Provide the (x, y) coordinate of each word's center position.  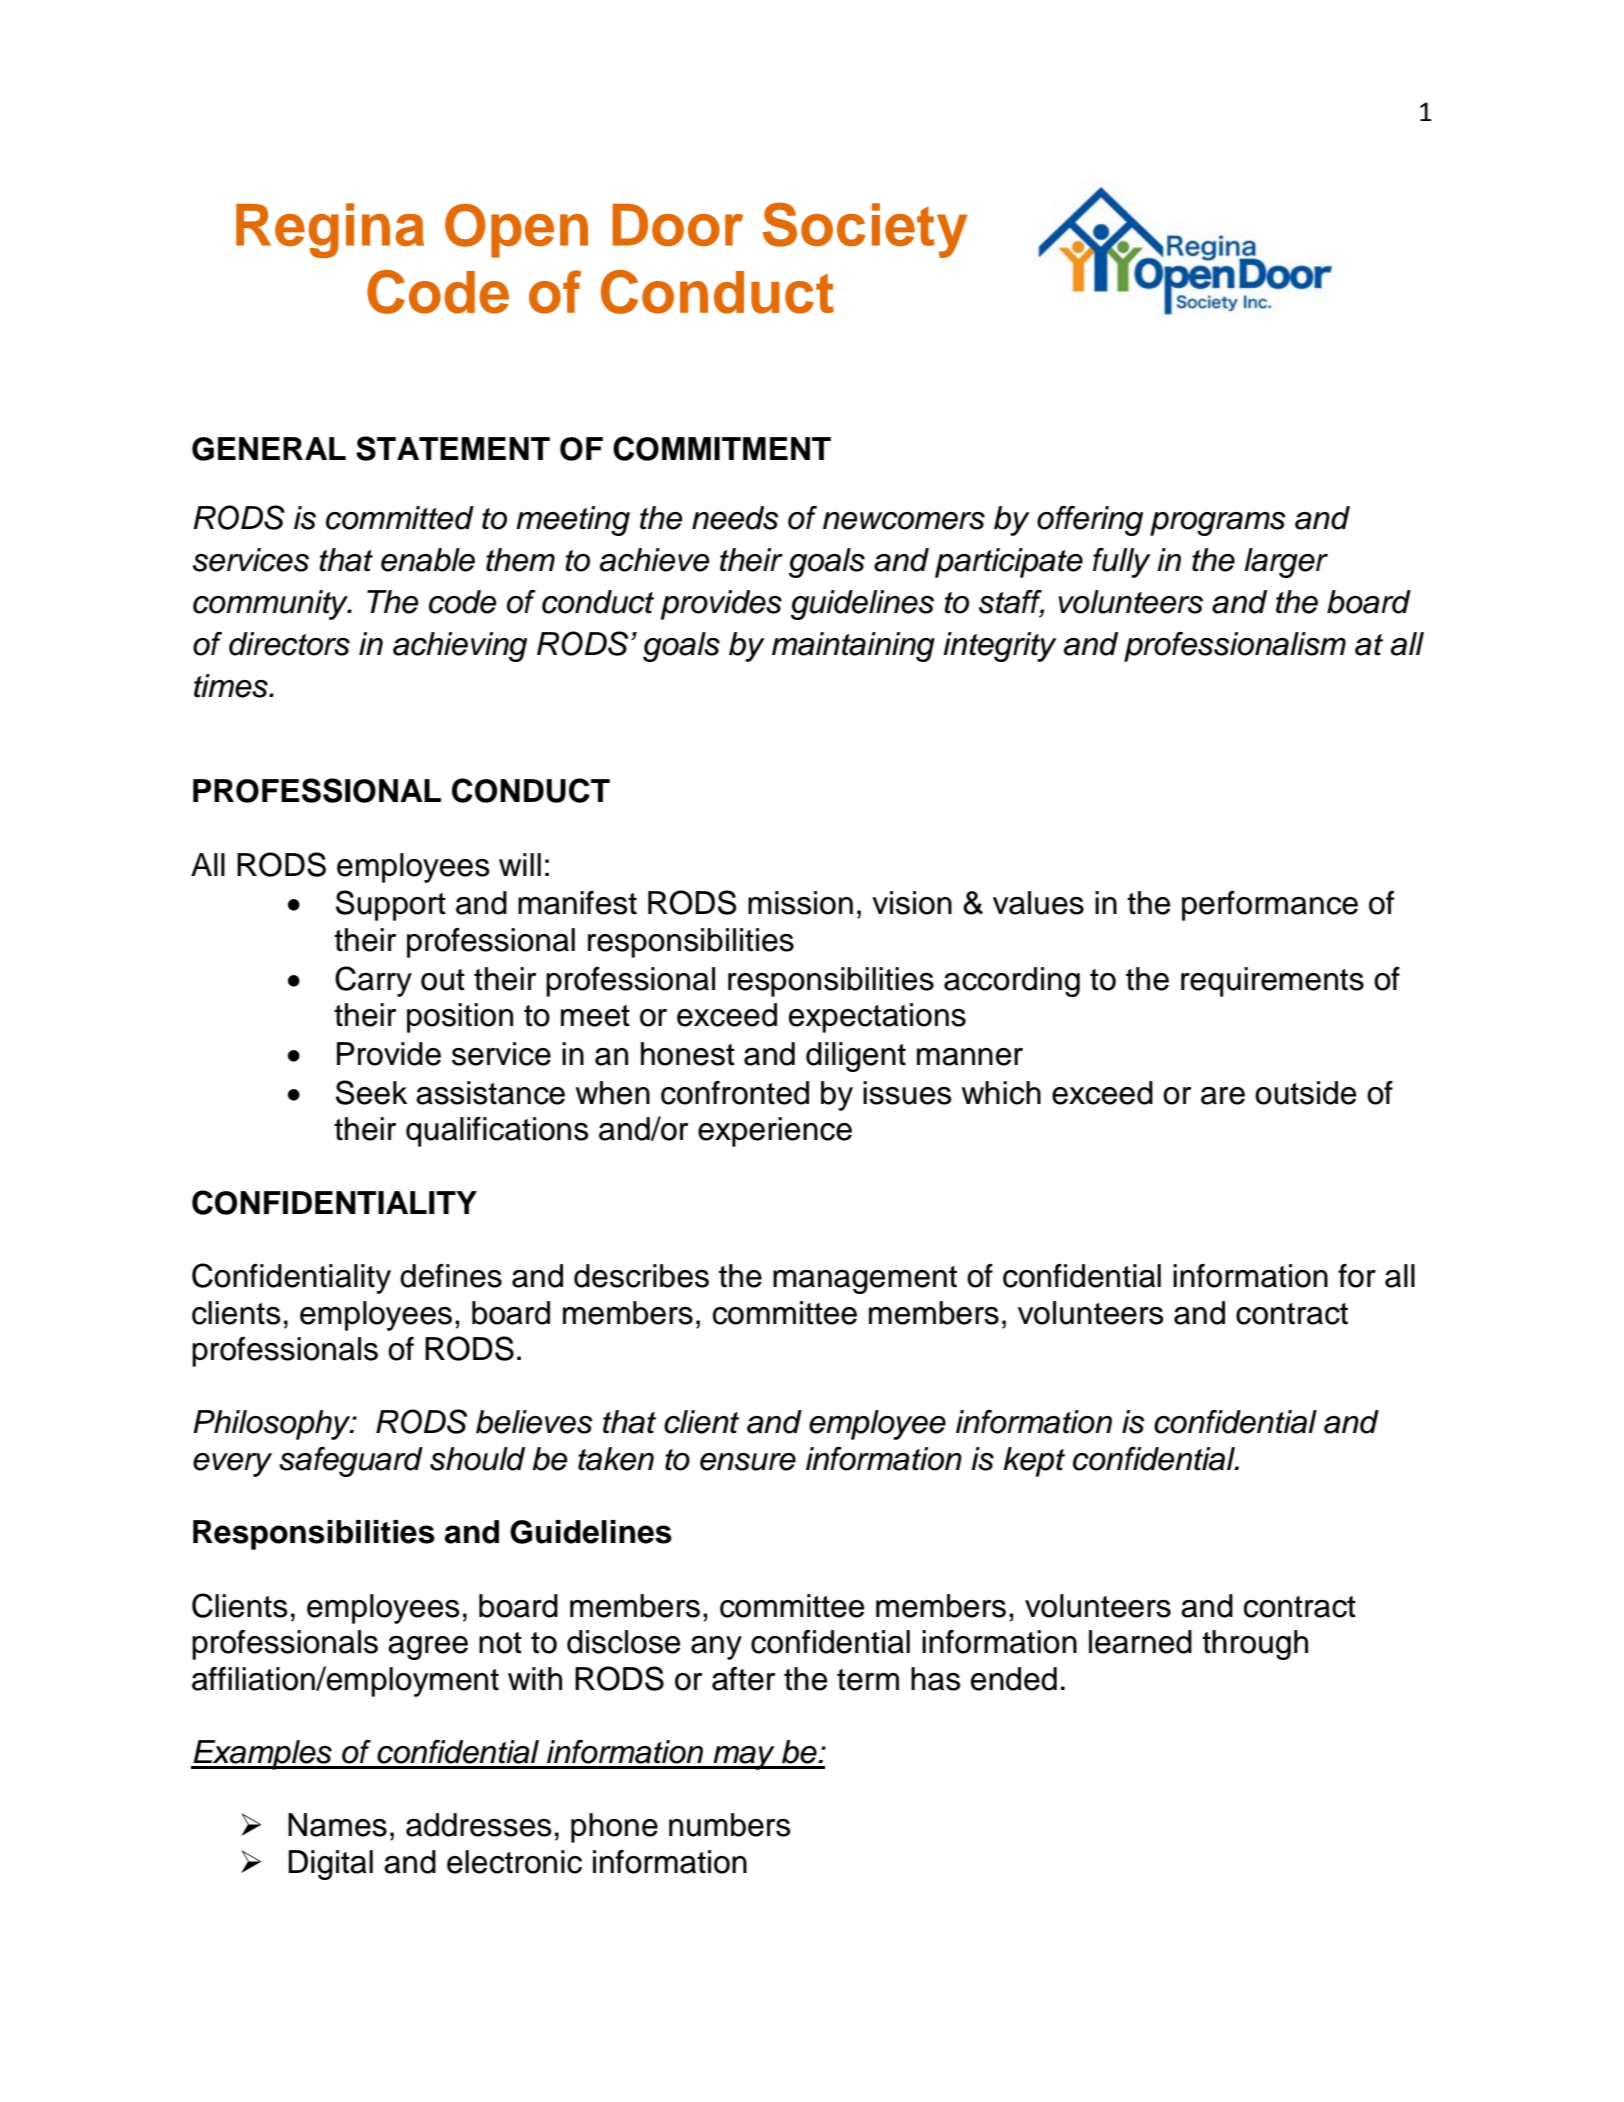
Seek (371, 1092)
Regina (330, 230)
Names (337, 1825)
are (1223, 1096)
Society (865, 230)
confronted (735, 1093)
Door (677, 225)
